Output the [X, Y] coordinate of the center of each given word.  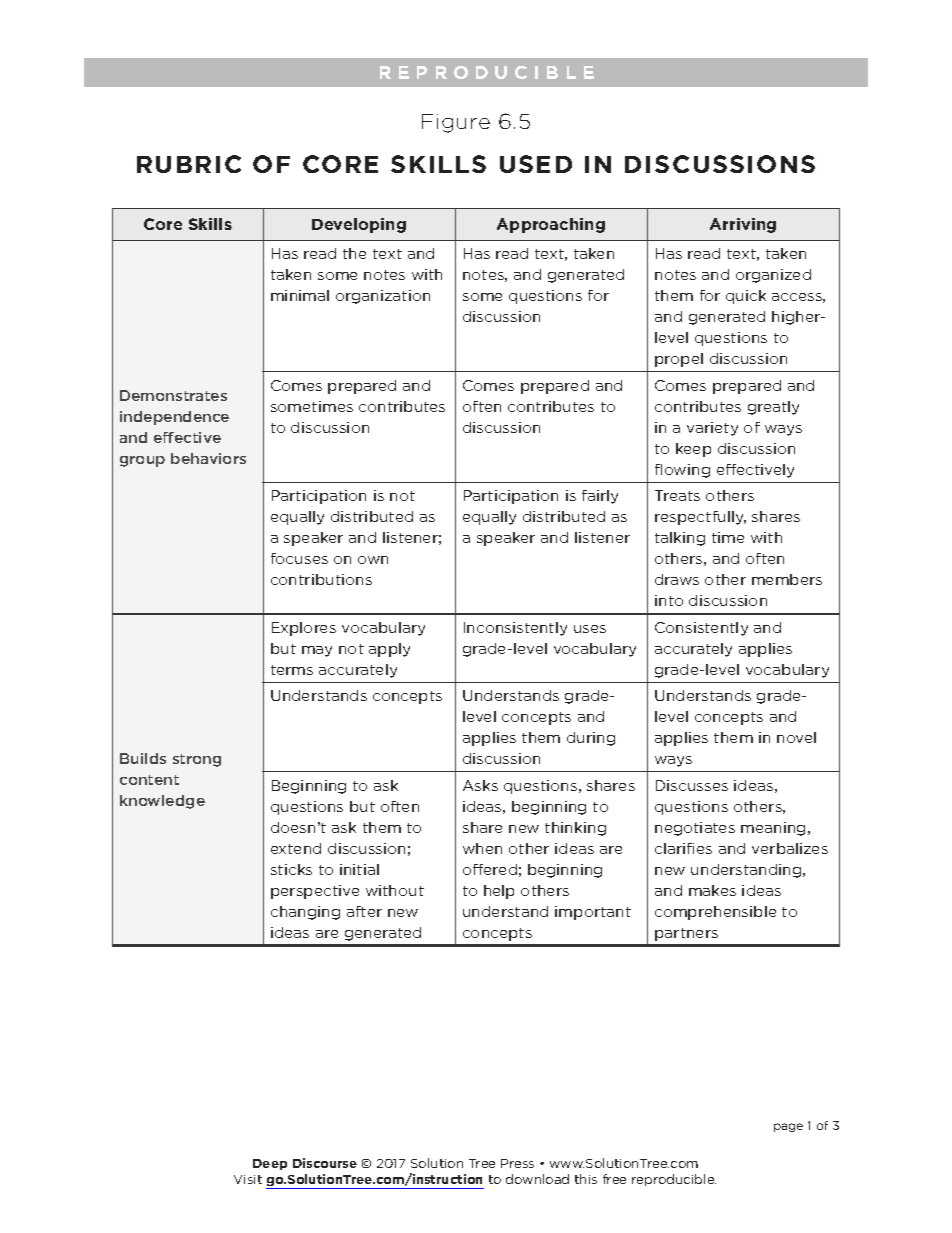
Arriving [743, 225]
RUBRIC [189, 164]
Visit [248, 1179]
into [669, 600]
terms [292, 670]
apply [389, 650]
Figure [456, 123]
